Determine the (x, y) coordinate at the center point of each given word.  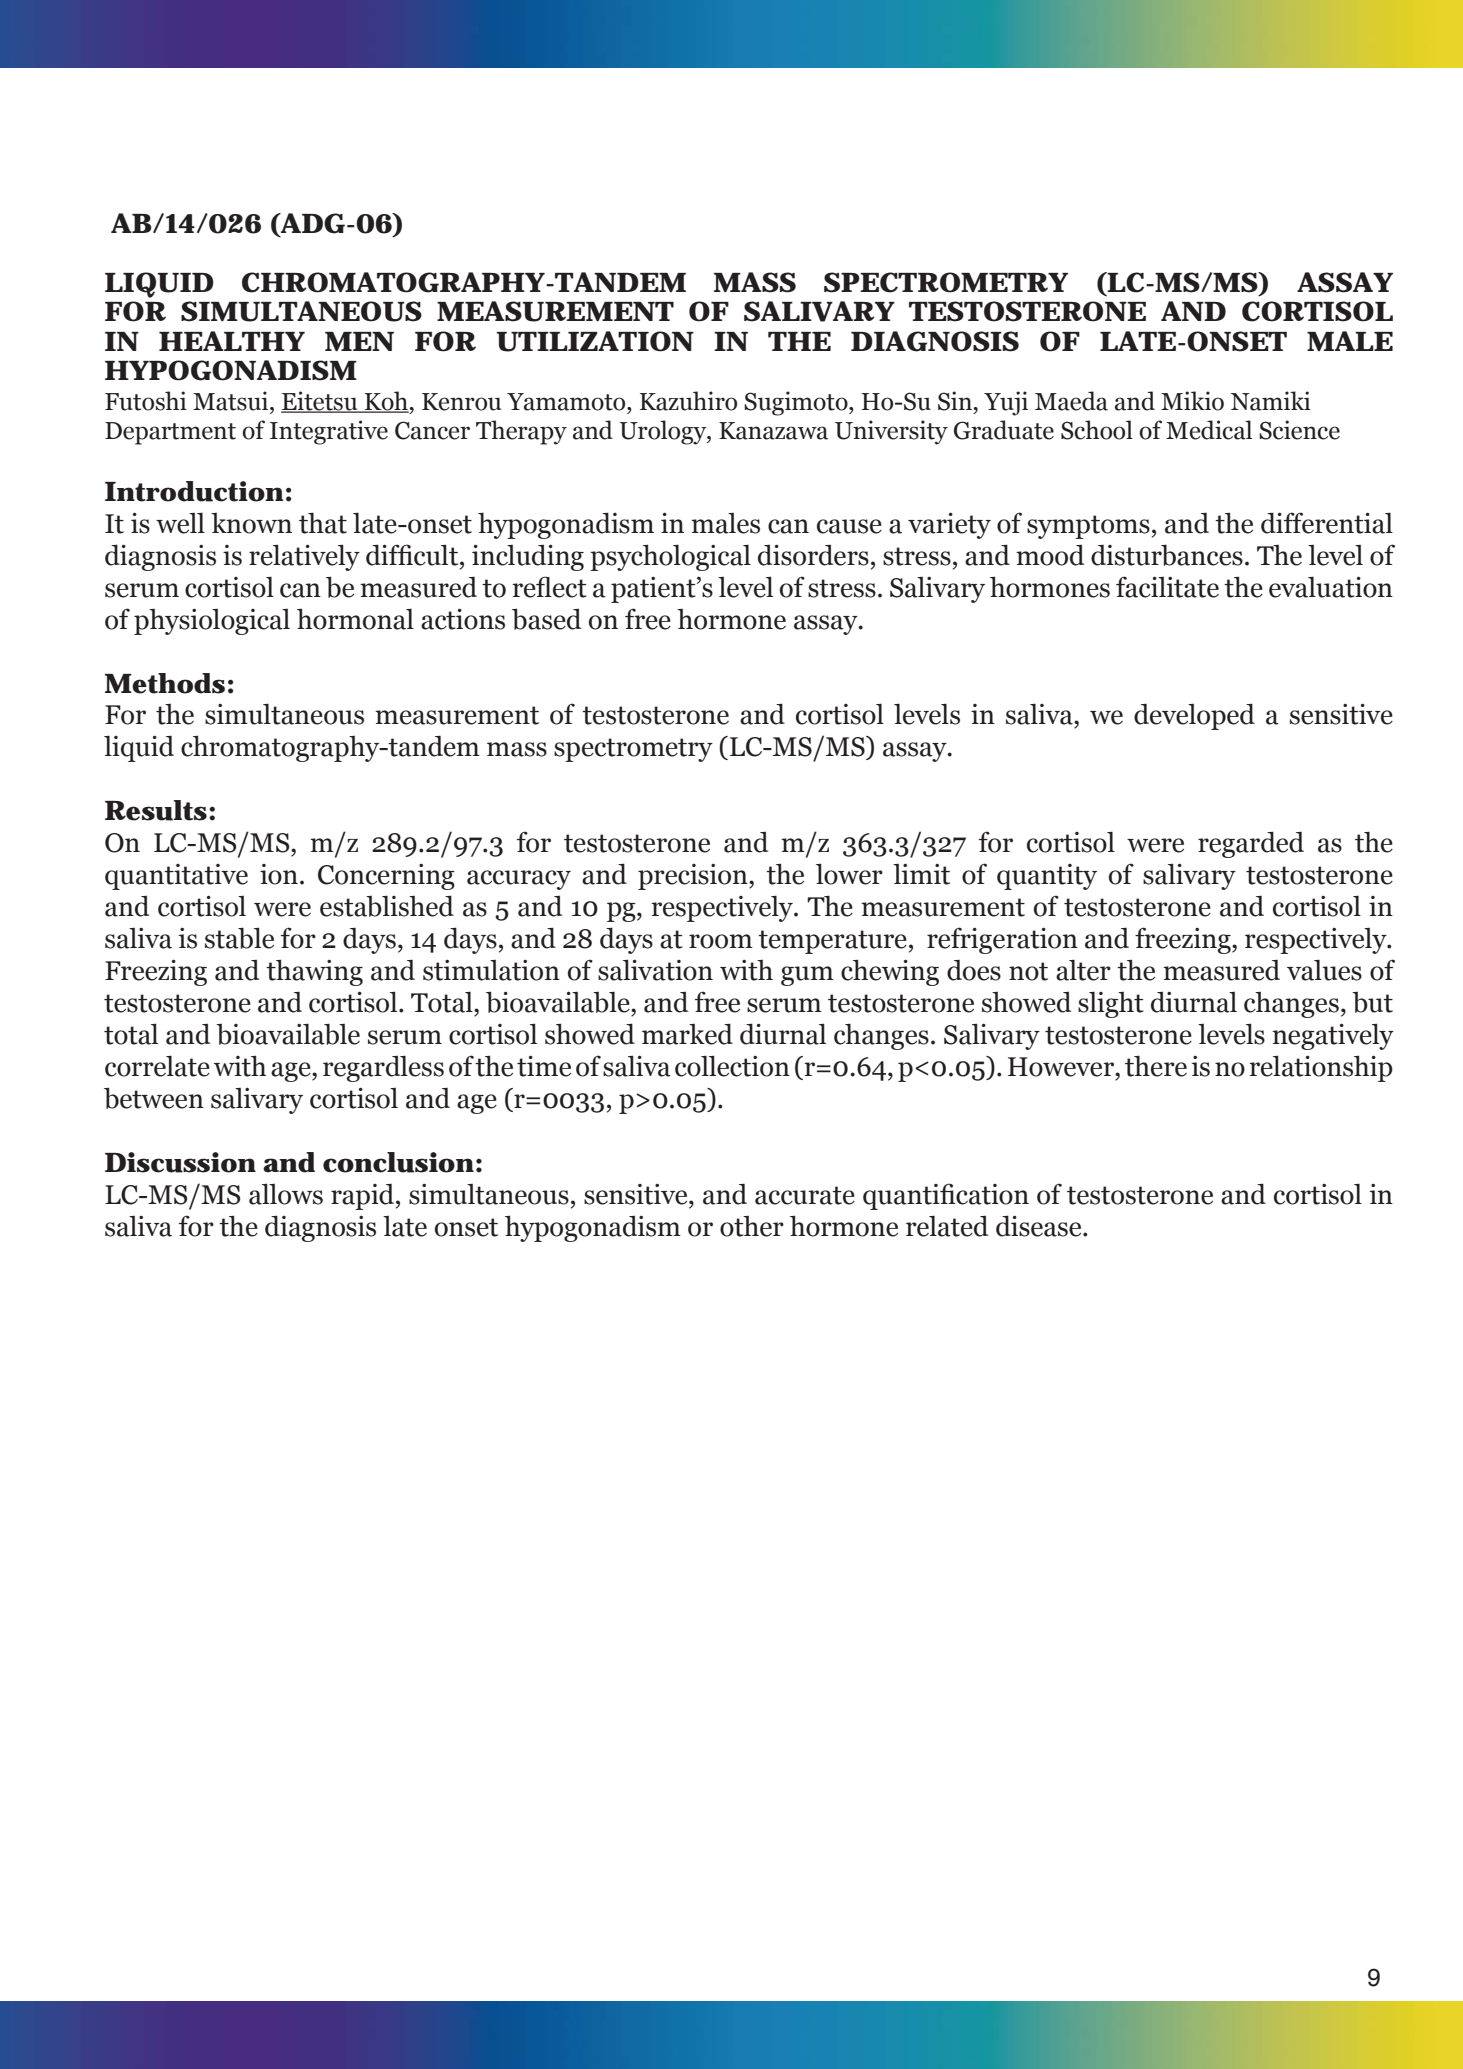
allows (286, 1194)
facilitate (1167, 587)
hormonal (355, 619)
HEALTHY (232, 341)
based (546, 619)
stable (239, 938)
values (1324, 970)
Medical (1209, 430)
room (721, 941)
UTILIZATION (594, 341)
